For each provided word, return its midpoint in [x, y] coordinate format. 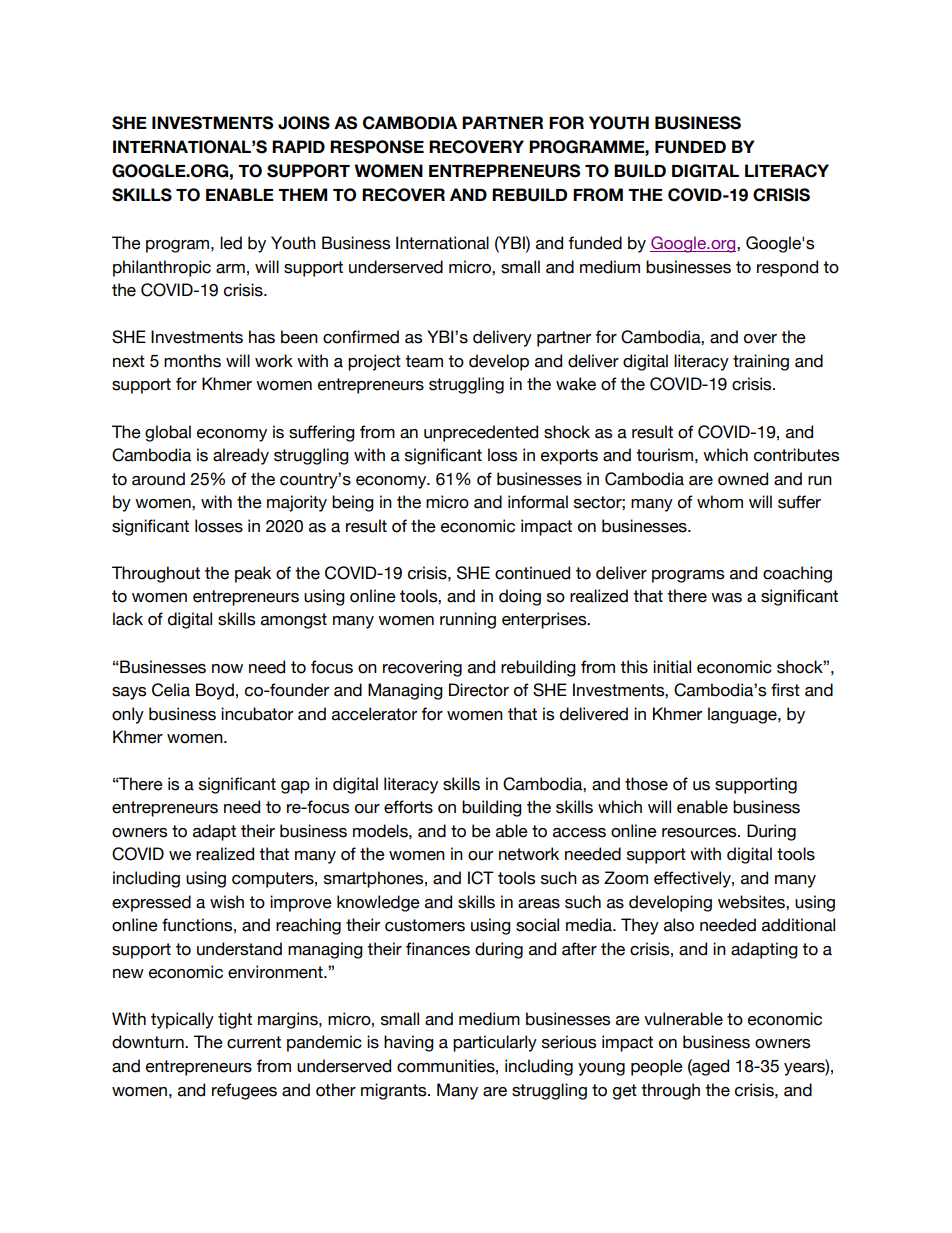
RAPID [298, 146]
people [657, 1067]
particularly [495, 1043]
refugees [244, 1091]
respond [787, 268]
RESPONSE [377, 147]
